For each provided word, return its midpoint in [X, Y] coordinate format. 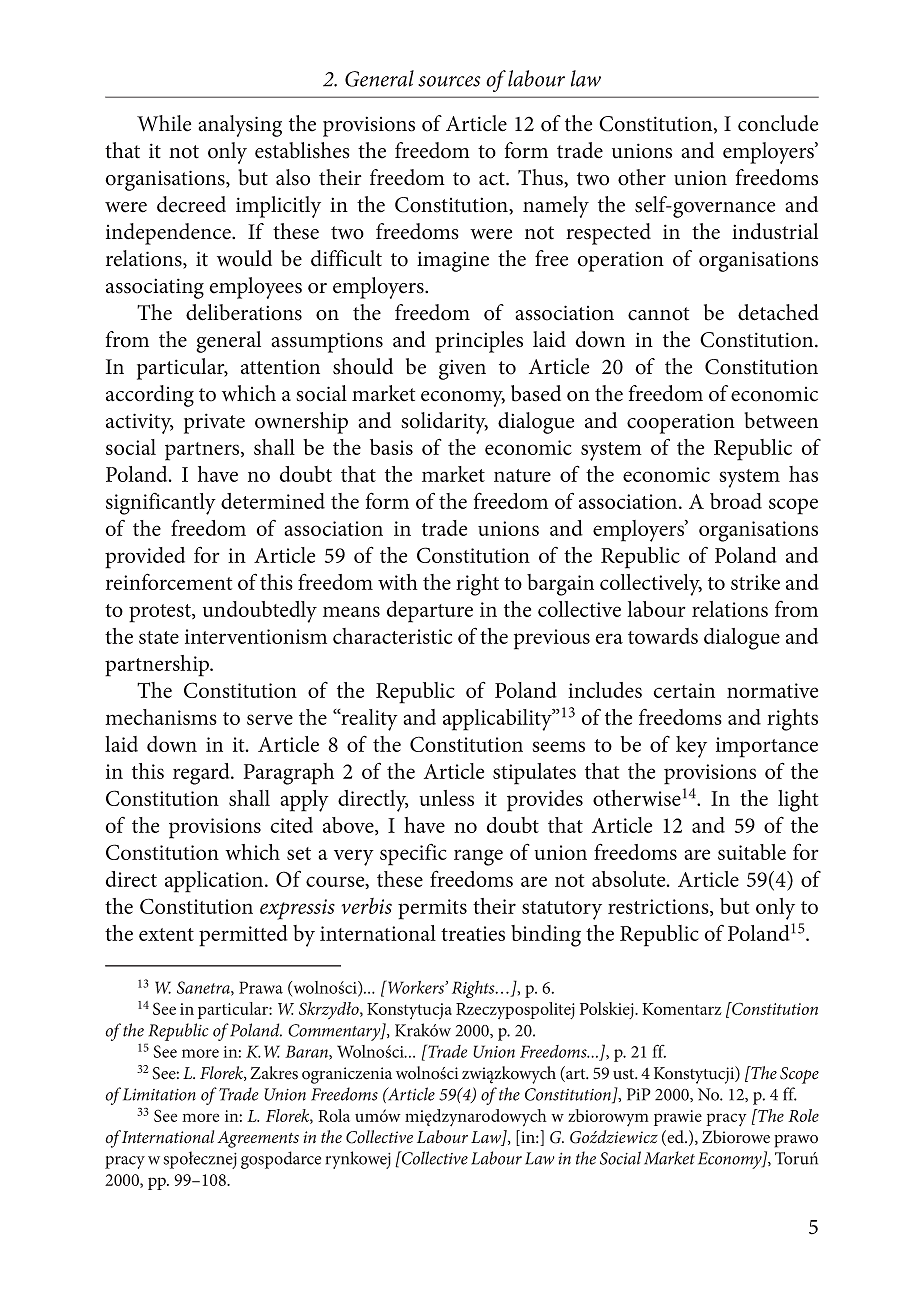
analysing [240, 126]
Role [803, 1115]
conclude [778, 123]
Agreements [258, 1139]
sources [449, 81]
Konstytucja [409, 1011]
